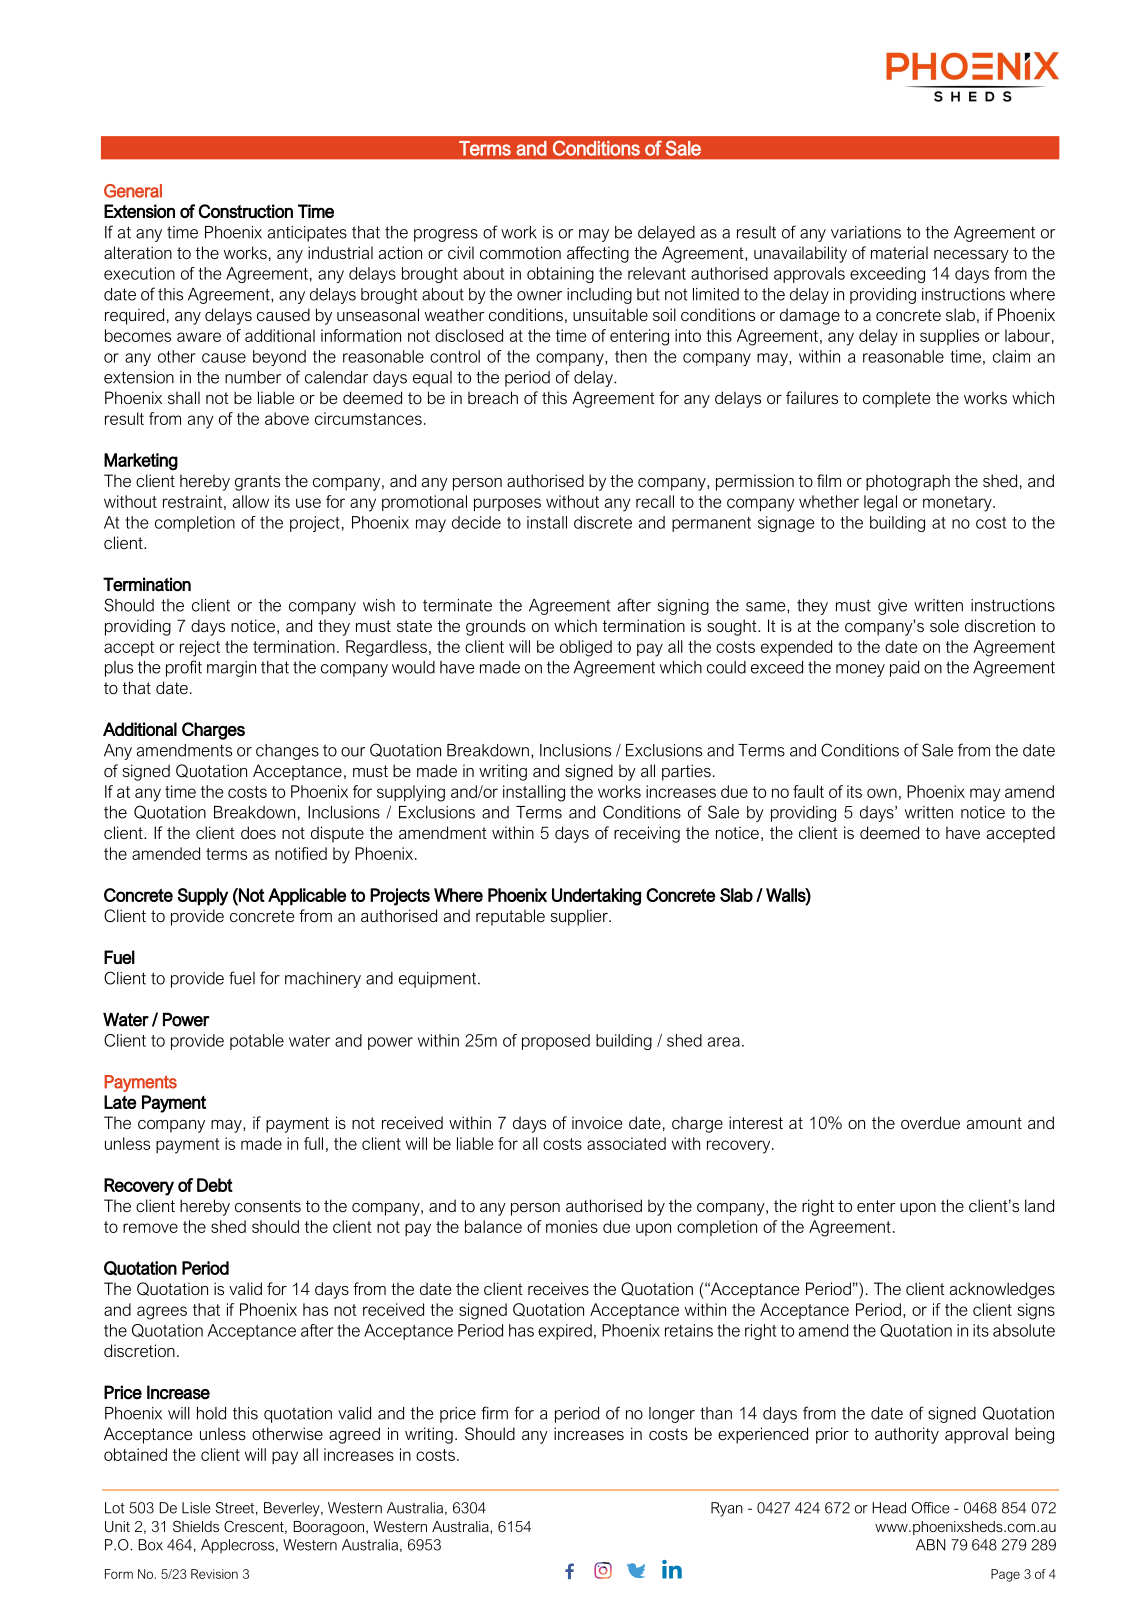  Describe the element at coordinates (258, 832) in the document. I see `does` at that location.
